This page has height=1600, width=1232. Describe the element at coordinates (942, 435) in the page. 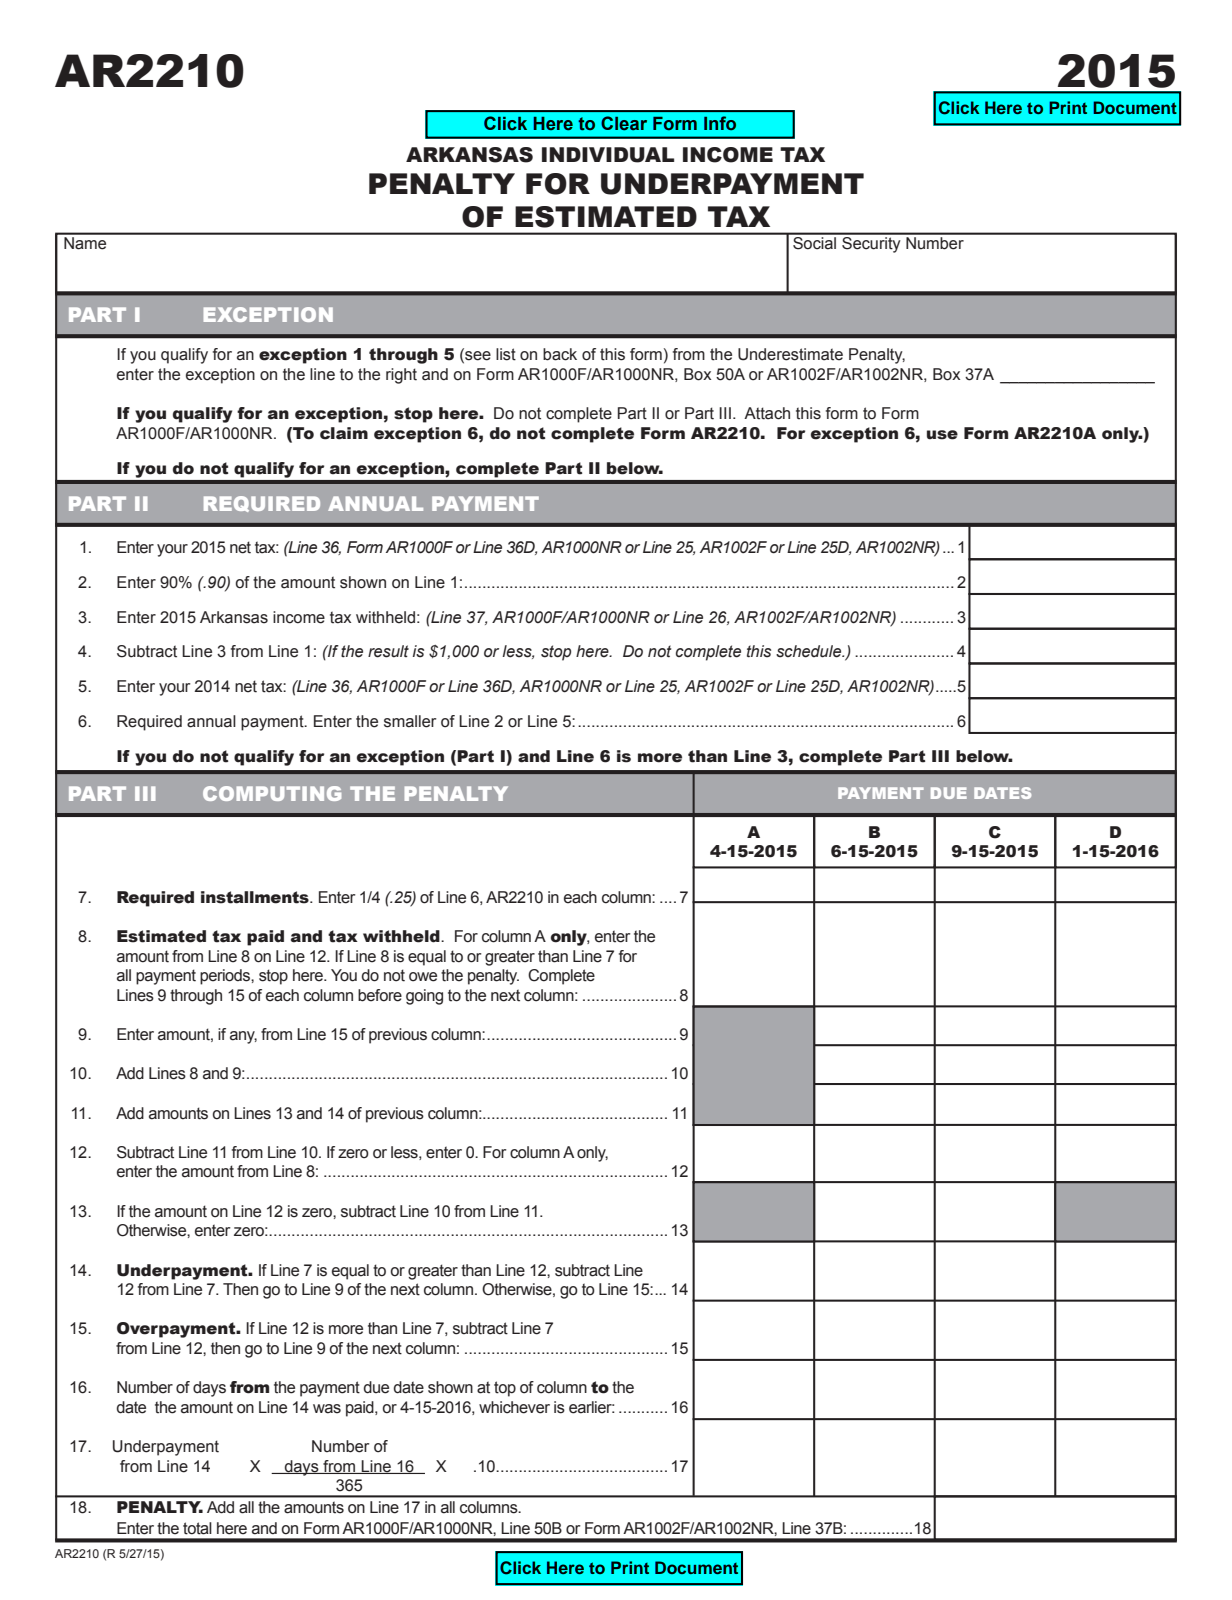

I see `use` at that location.
